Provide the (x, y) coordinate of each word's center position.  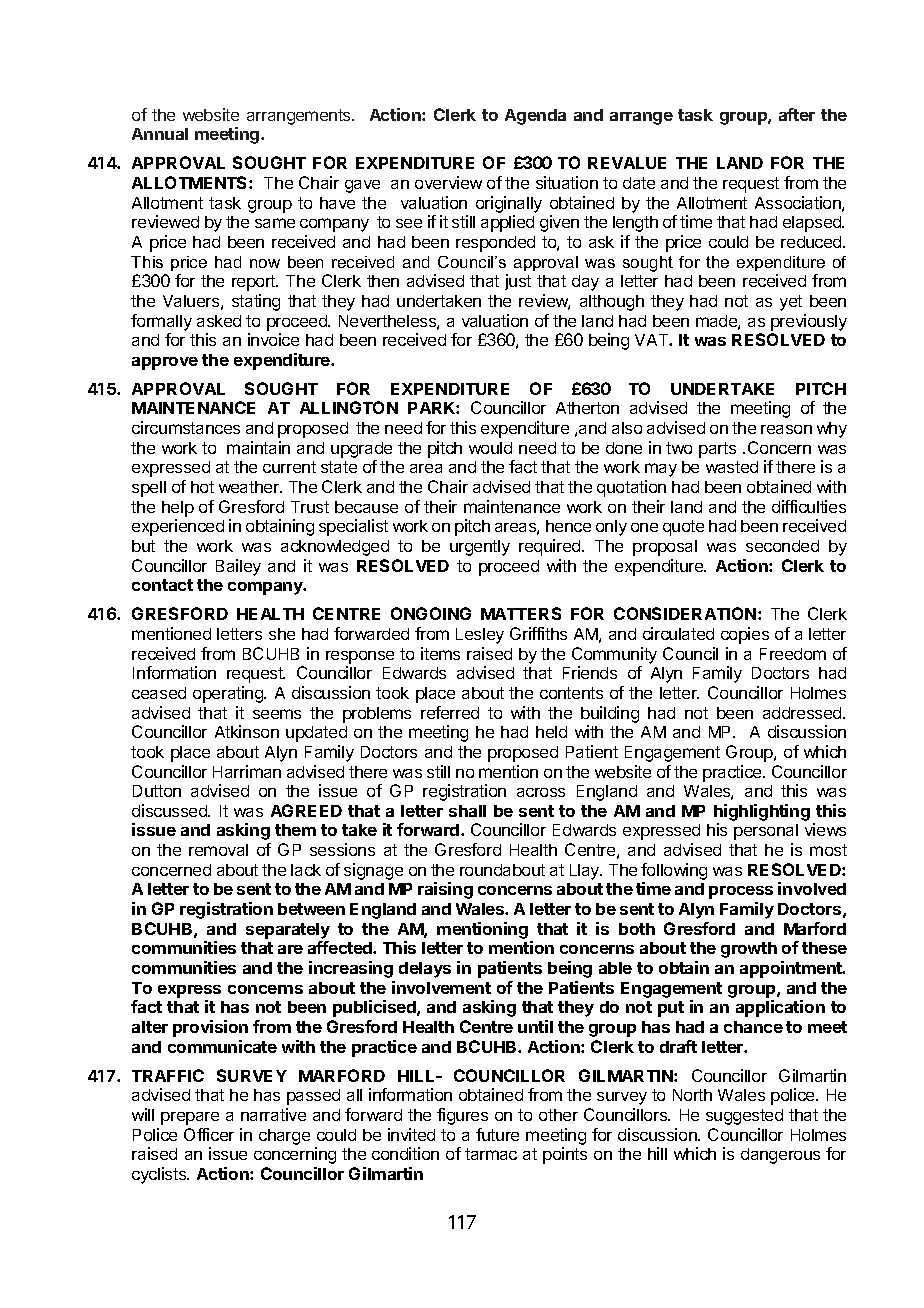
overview (448, 182)
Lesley (480, 636)
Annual (160, 134)
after (797, 114)
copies (745, 635)
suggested (744, 1117)
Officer (209, 1134)
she (282, 634)
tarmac (491, 1154)
